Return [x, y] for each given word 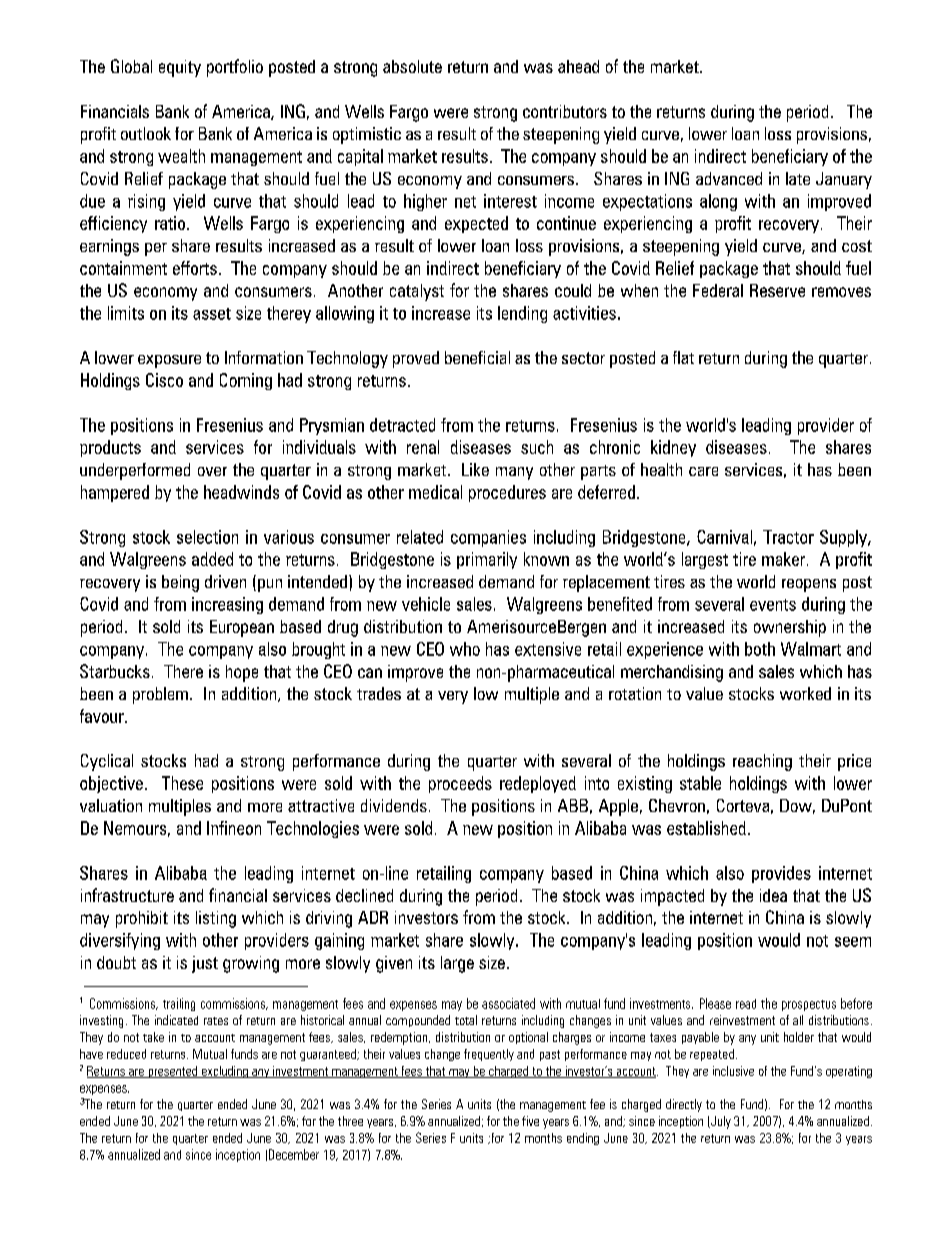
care [703, 471]
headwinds [241, 492]
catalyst [417, 292]
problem [160, 695]
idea [773, 895]
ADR [373, 917]
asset [212, 314]
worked [805, 693]
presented [173, 1072]
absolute [412, 66]
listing [216, 919]
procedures [507, 493]
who [465, 649]
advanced [729, 178]
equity [180, 68]
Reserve [777, 290]
